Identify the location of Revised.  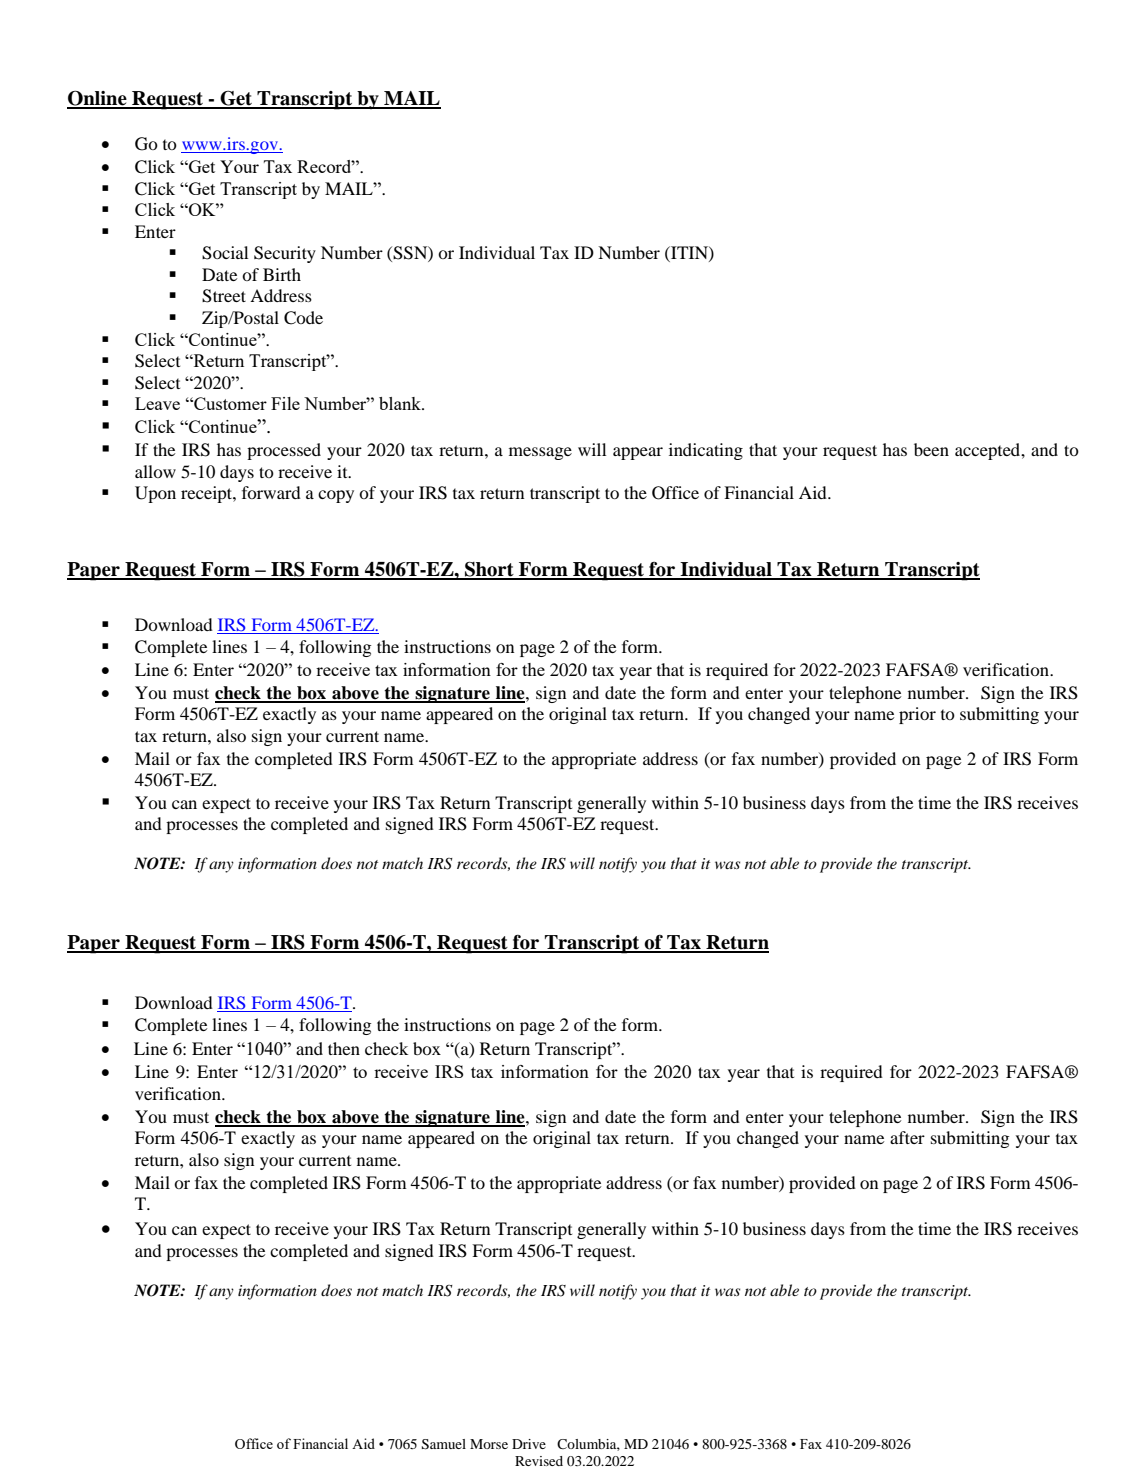
(539, 1461).
